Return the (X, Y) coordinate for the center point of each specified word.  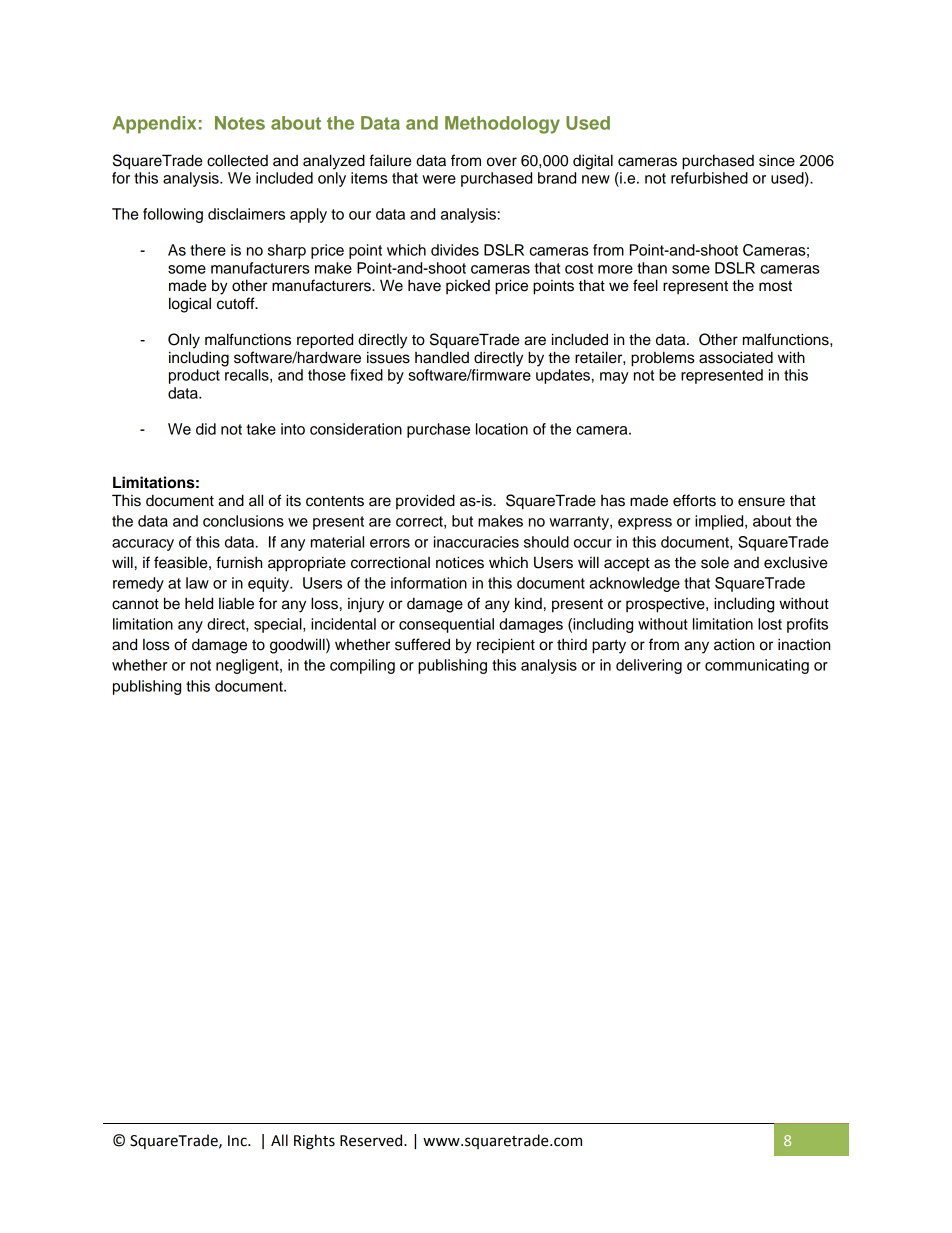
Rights (314, 1142)
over (502, 162)
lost (770, 624)
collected (237, 160)
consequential (446, 625)
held (199, 603)
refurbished (709, 178)
